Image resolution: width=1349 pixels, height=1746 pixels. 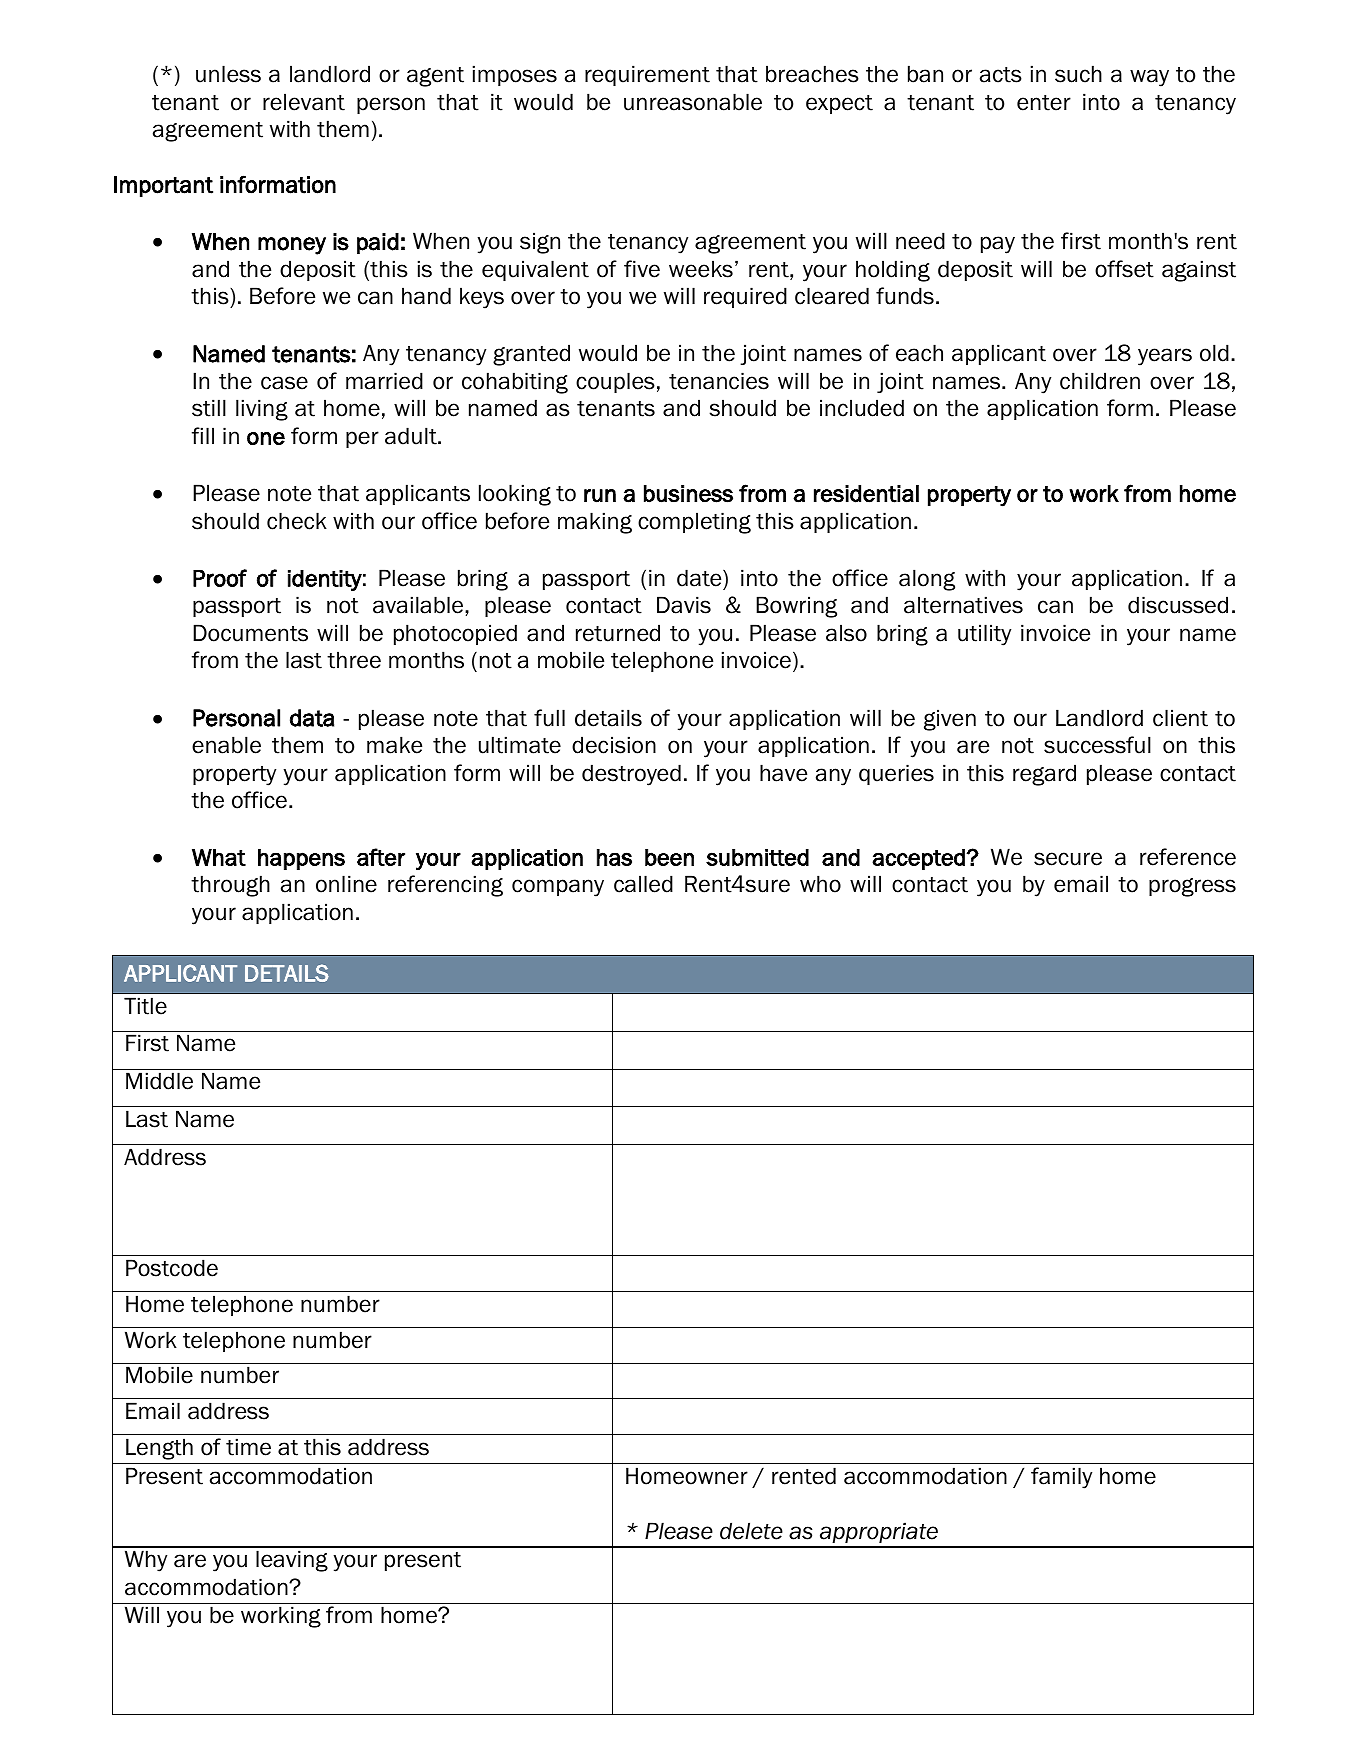 What do you see at coordinates (618, 633) in the screenshot?
I see `returned` at bounding box center [618, 633].
